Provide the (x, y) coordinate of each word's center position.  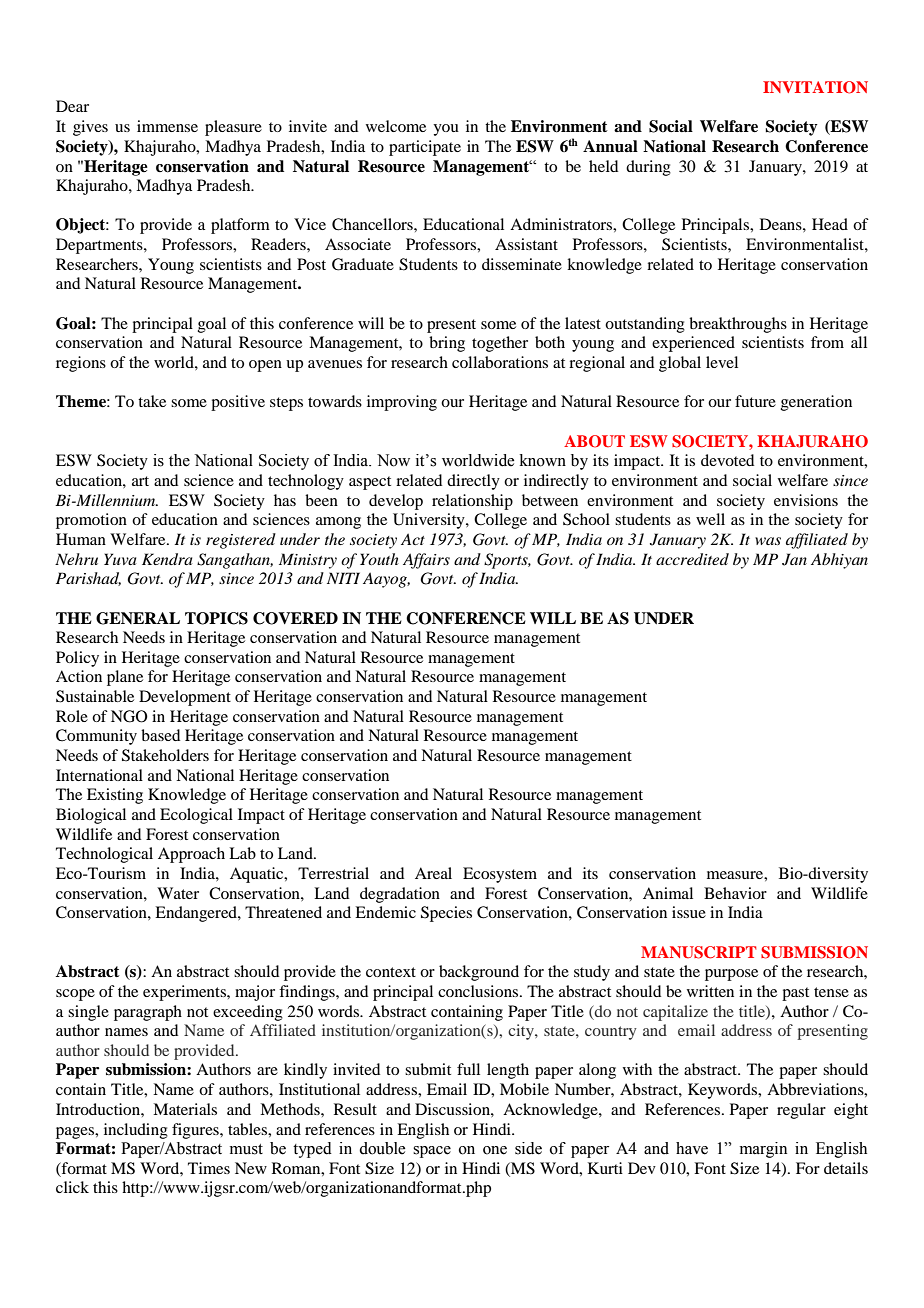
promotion (91, 521)
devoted (727, 460)
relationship (472, 502)
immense (167, 126)
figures (196, 1131)
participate (425, 148)
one (495, 1150)
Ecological (196, 816)
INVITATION (815, 87)
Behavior (735, 893)
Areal (433, 873)
